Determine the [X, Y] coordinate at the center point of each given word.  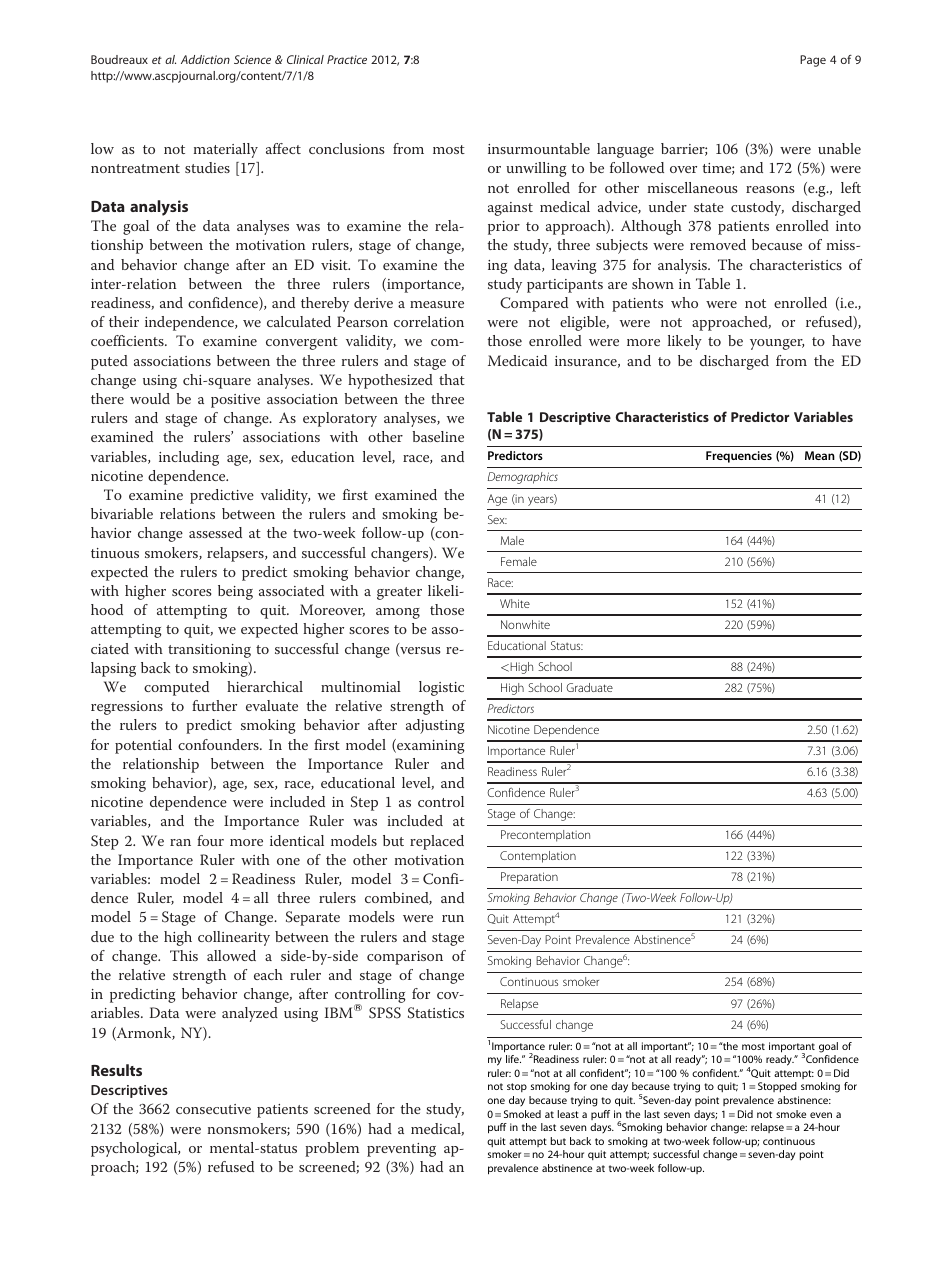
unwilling [536, 169]
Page [813, 61]
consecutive [213, 1109]
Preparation [529, 878]
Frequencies [739, 457]
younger [777, 344]
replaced [437, 842]
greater [399, 593]
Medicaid [517, 360]
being [235, 592]
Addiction [205, 59]
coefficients [128, 340]
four [210, 840]
